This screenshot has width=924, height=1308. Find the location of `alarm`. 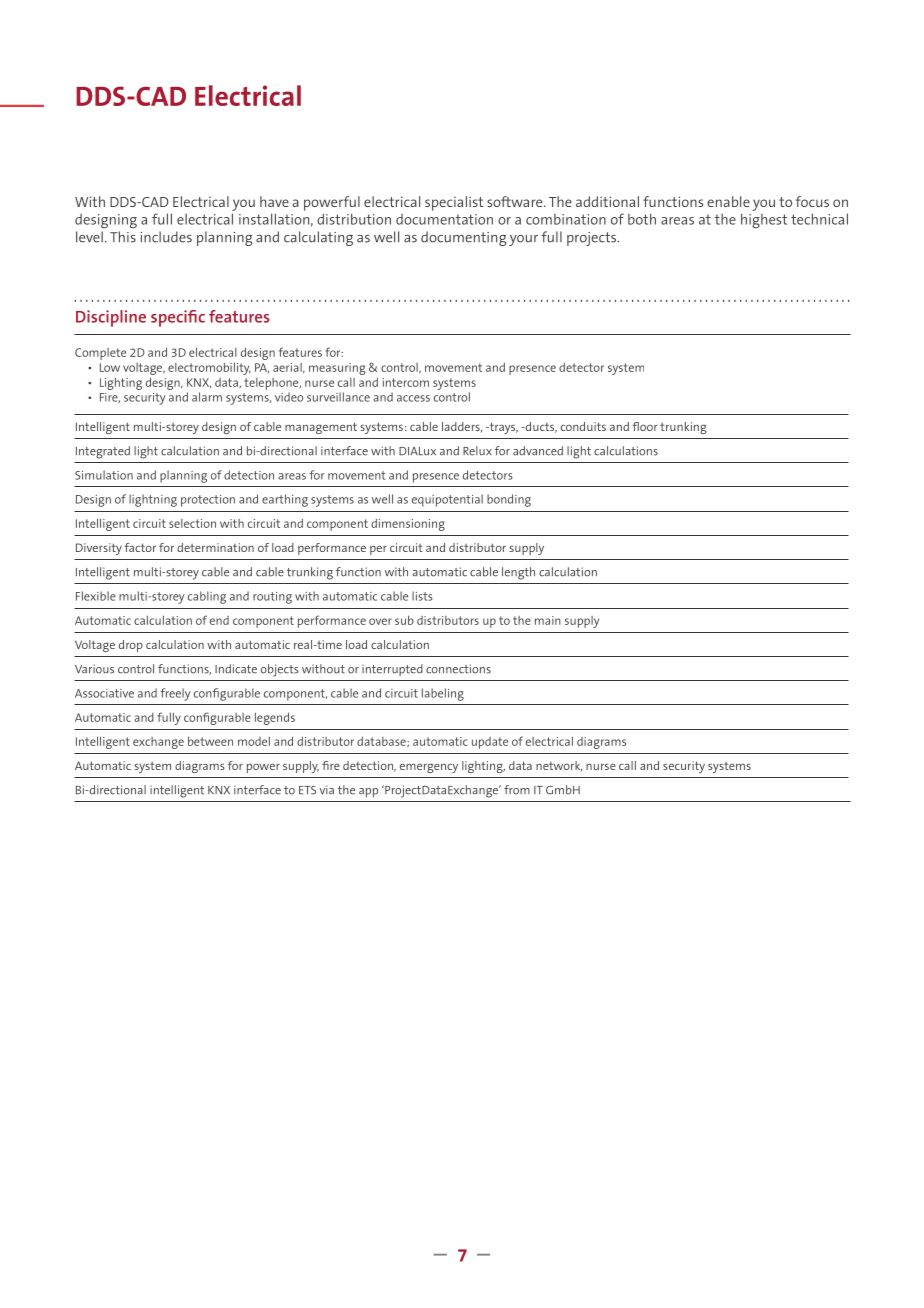

alarm is located at coordinates (207, 397).
